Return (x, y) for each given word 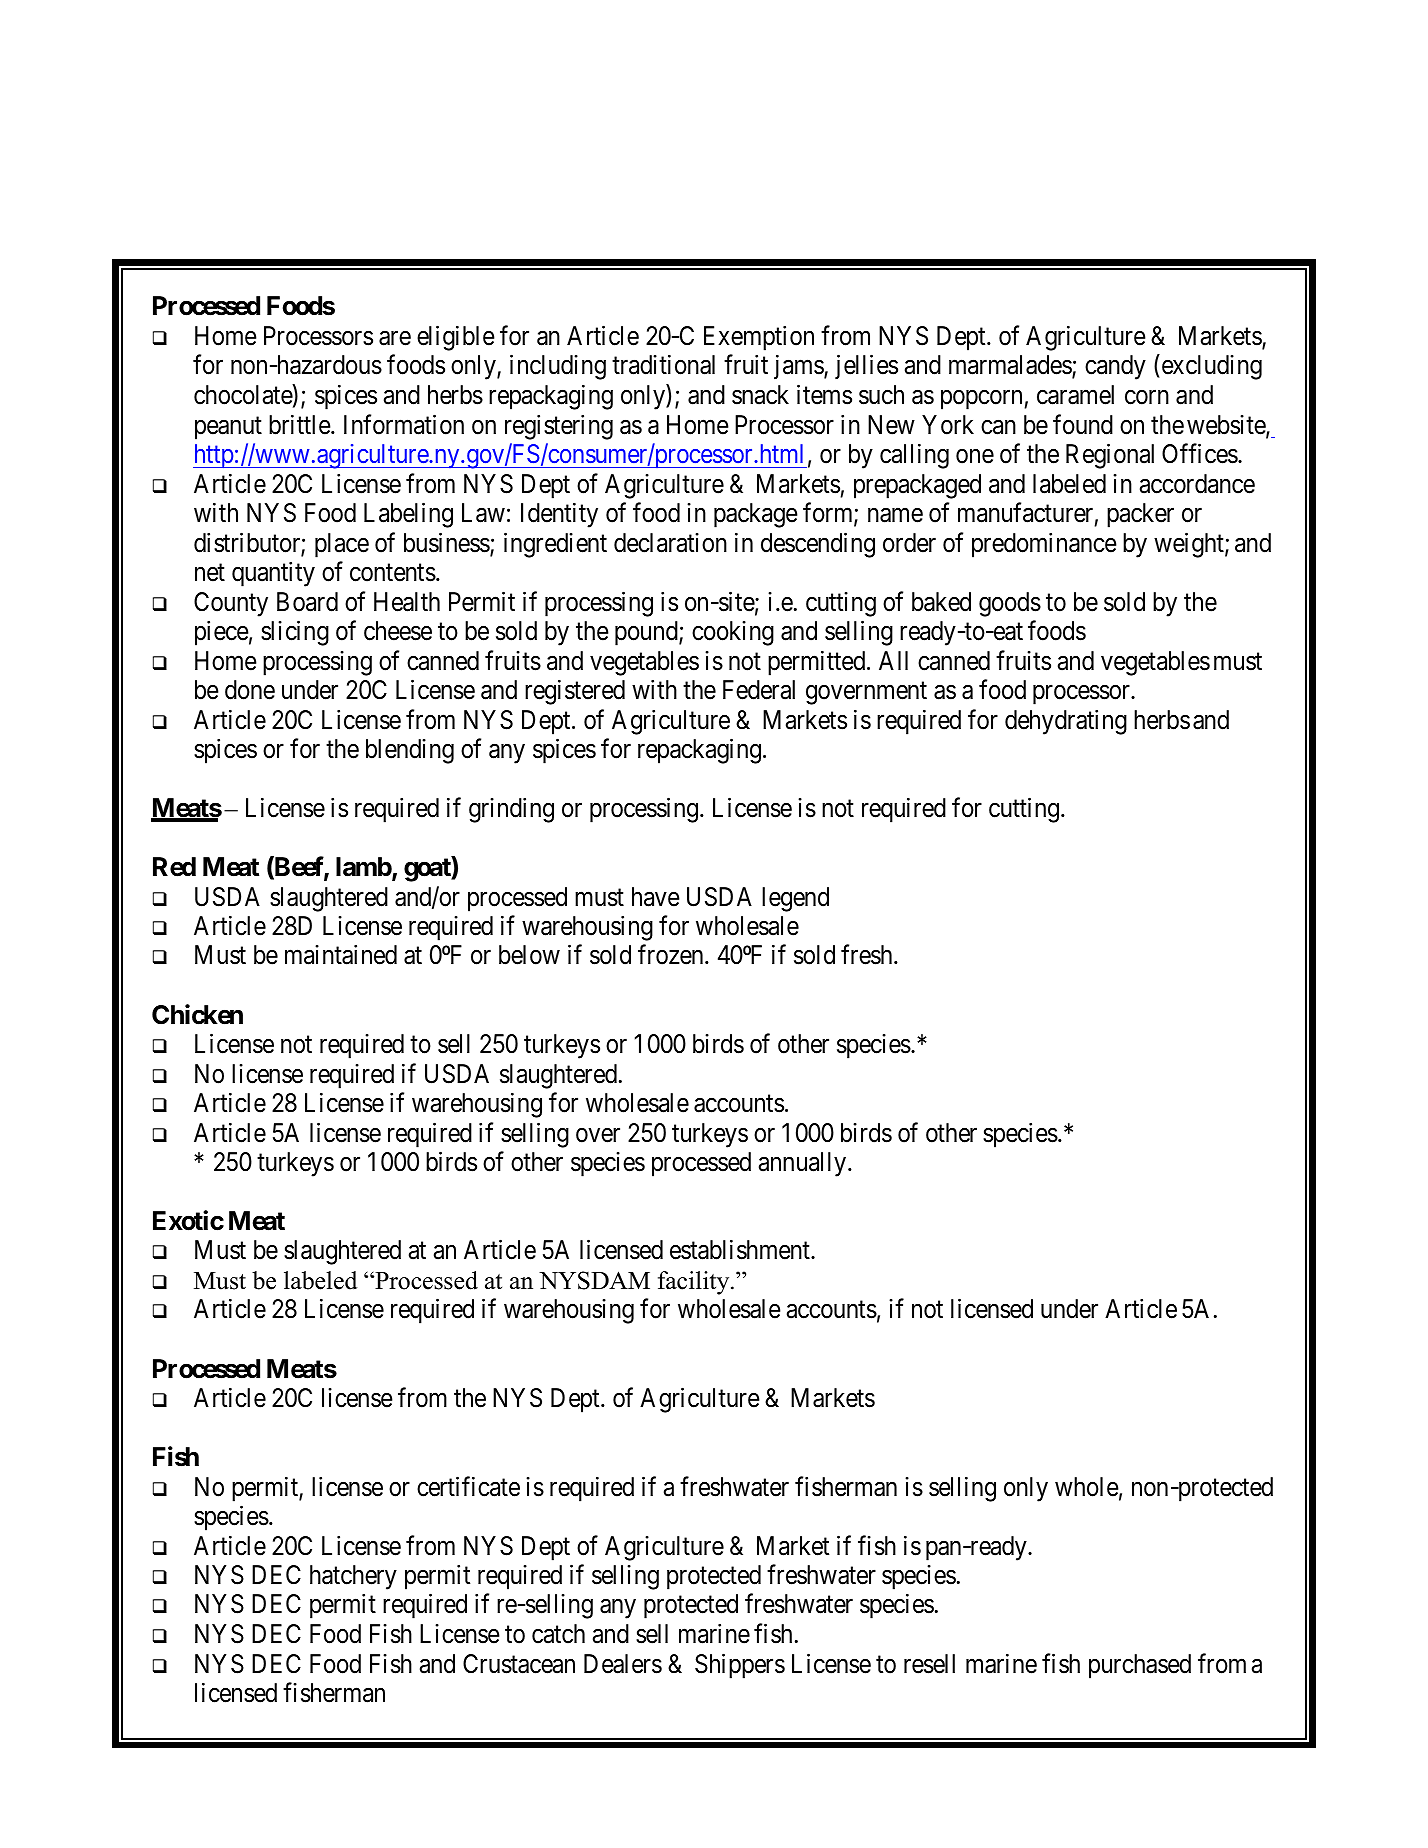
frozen (672, 955)
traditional (663, 365)
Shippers (740, 1666)
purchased (1140, 1666)
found (1083, 424)
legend (795, 899)
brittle (300, 424)
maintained (341, 955)
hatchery (353, 1577)
